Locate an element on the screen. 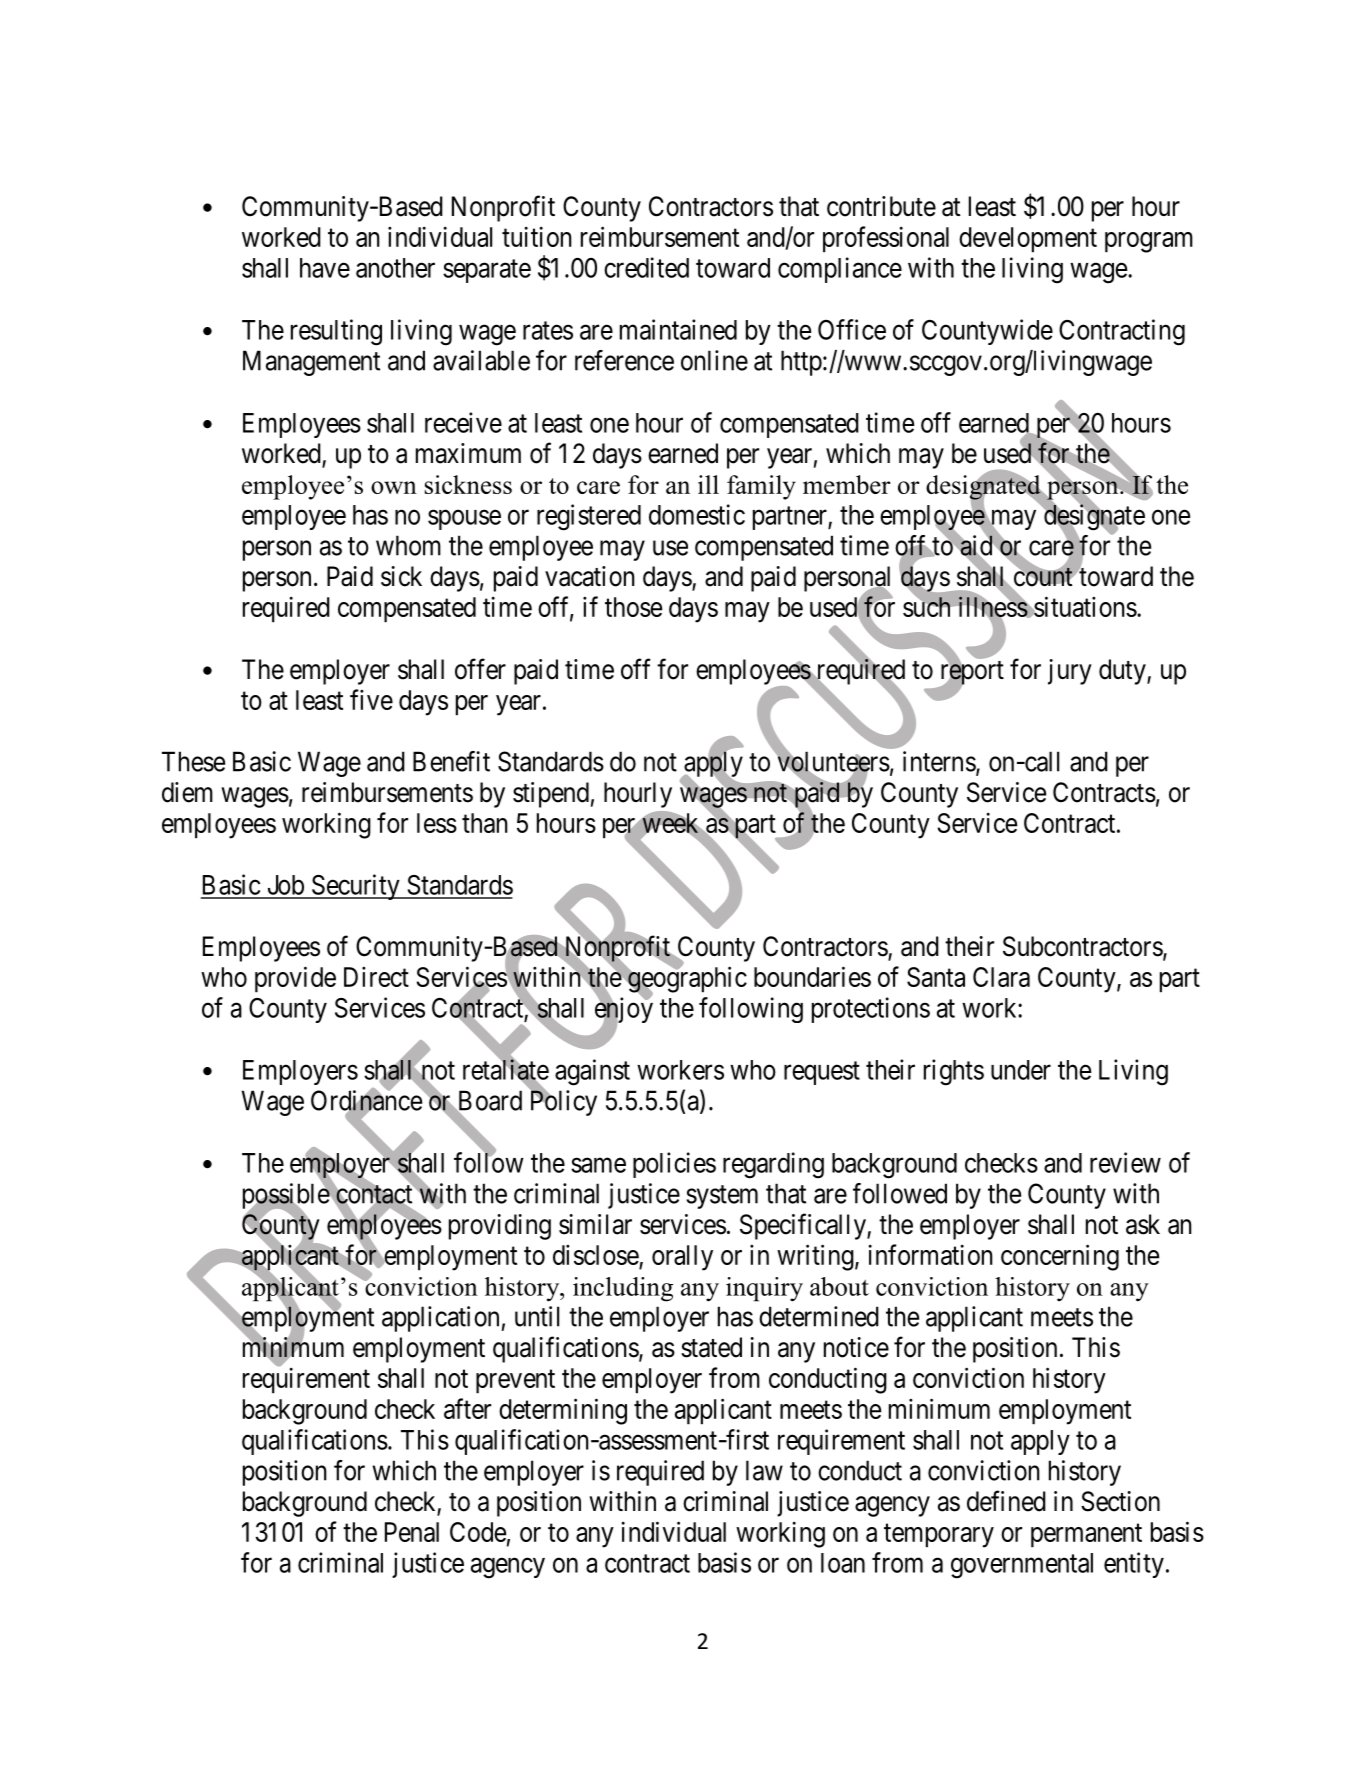 This screenshot has width=1365, height=1766. development is located at coordinates (1028, 240).
